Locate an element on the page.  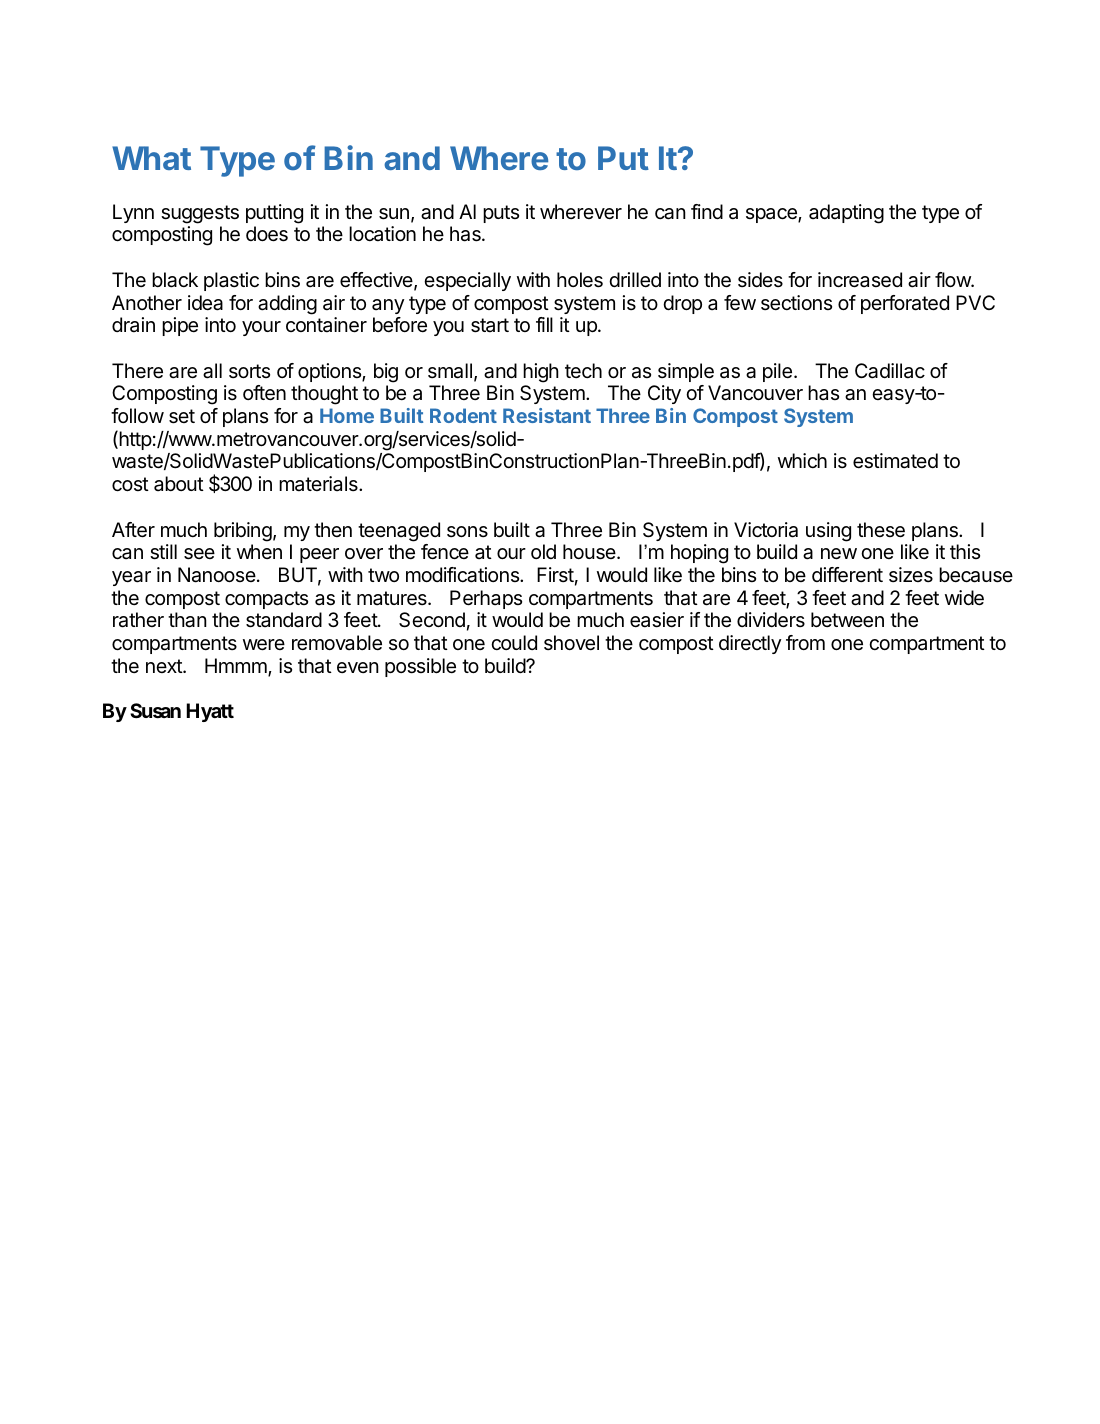
Hyatt is located at coordinates (210, 712).
